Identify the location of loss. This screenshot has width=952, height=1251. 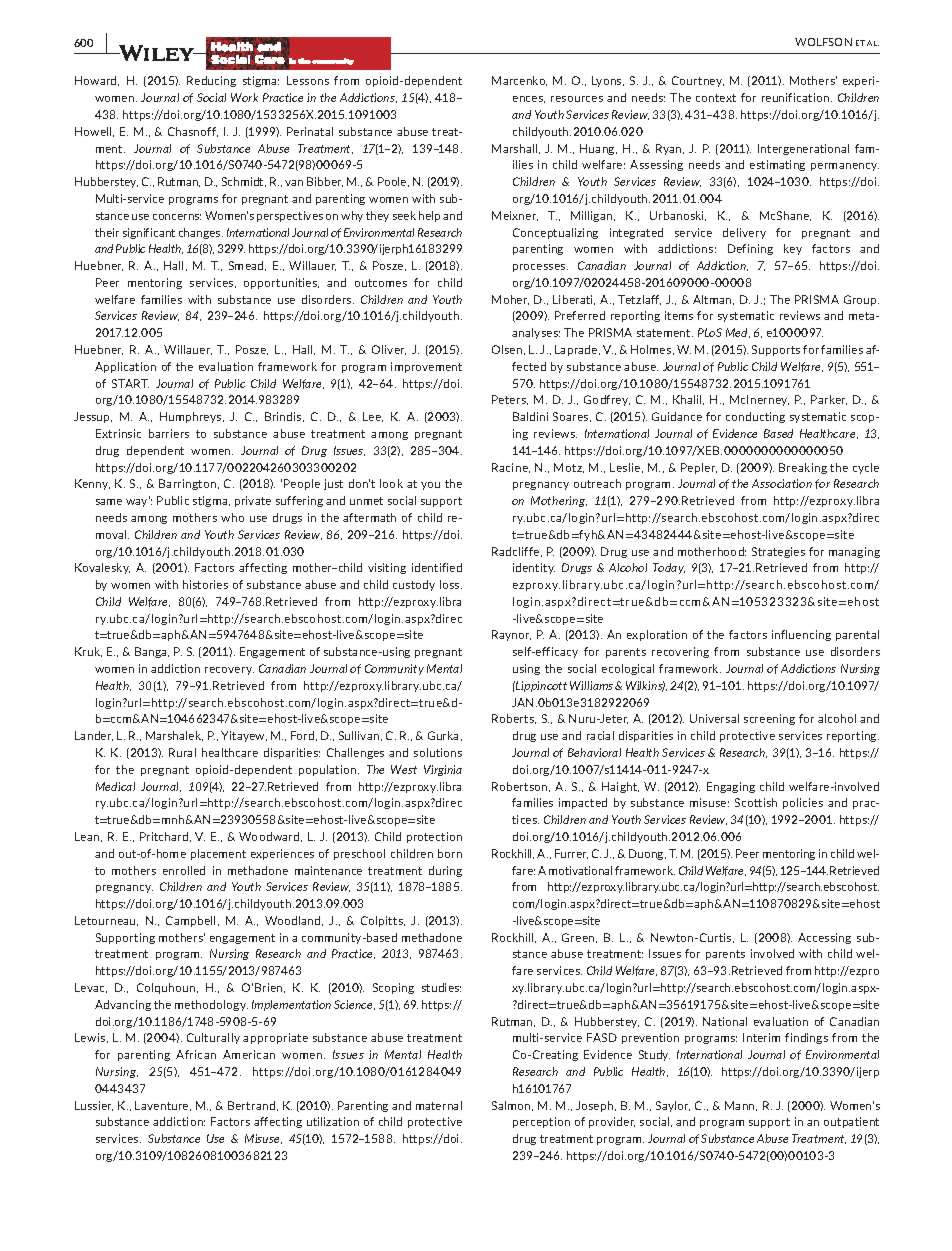
(451, 584).
